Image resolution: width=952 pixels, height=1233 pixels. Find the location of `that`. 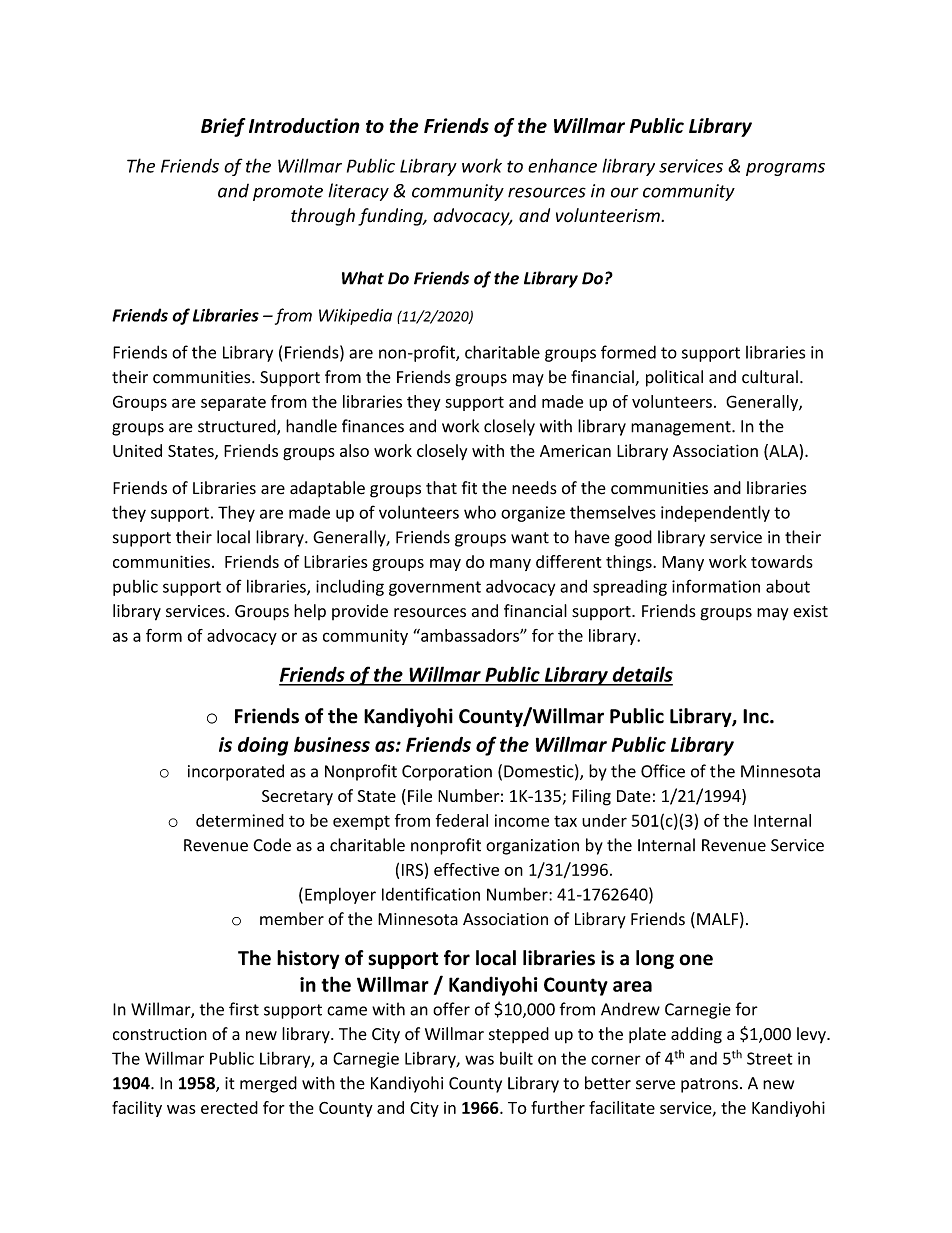

that is located at coordinates (441, 487).
